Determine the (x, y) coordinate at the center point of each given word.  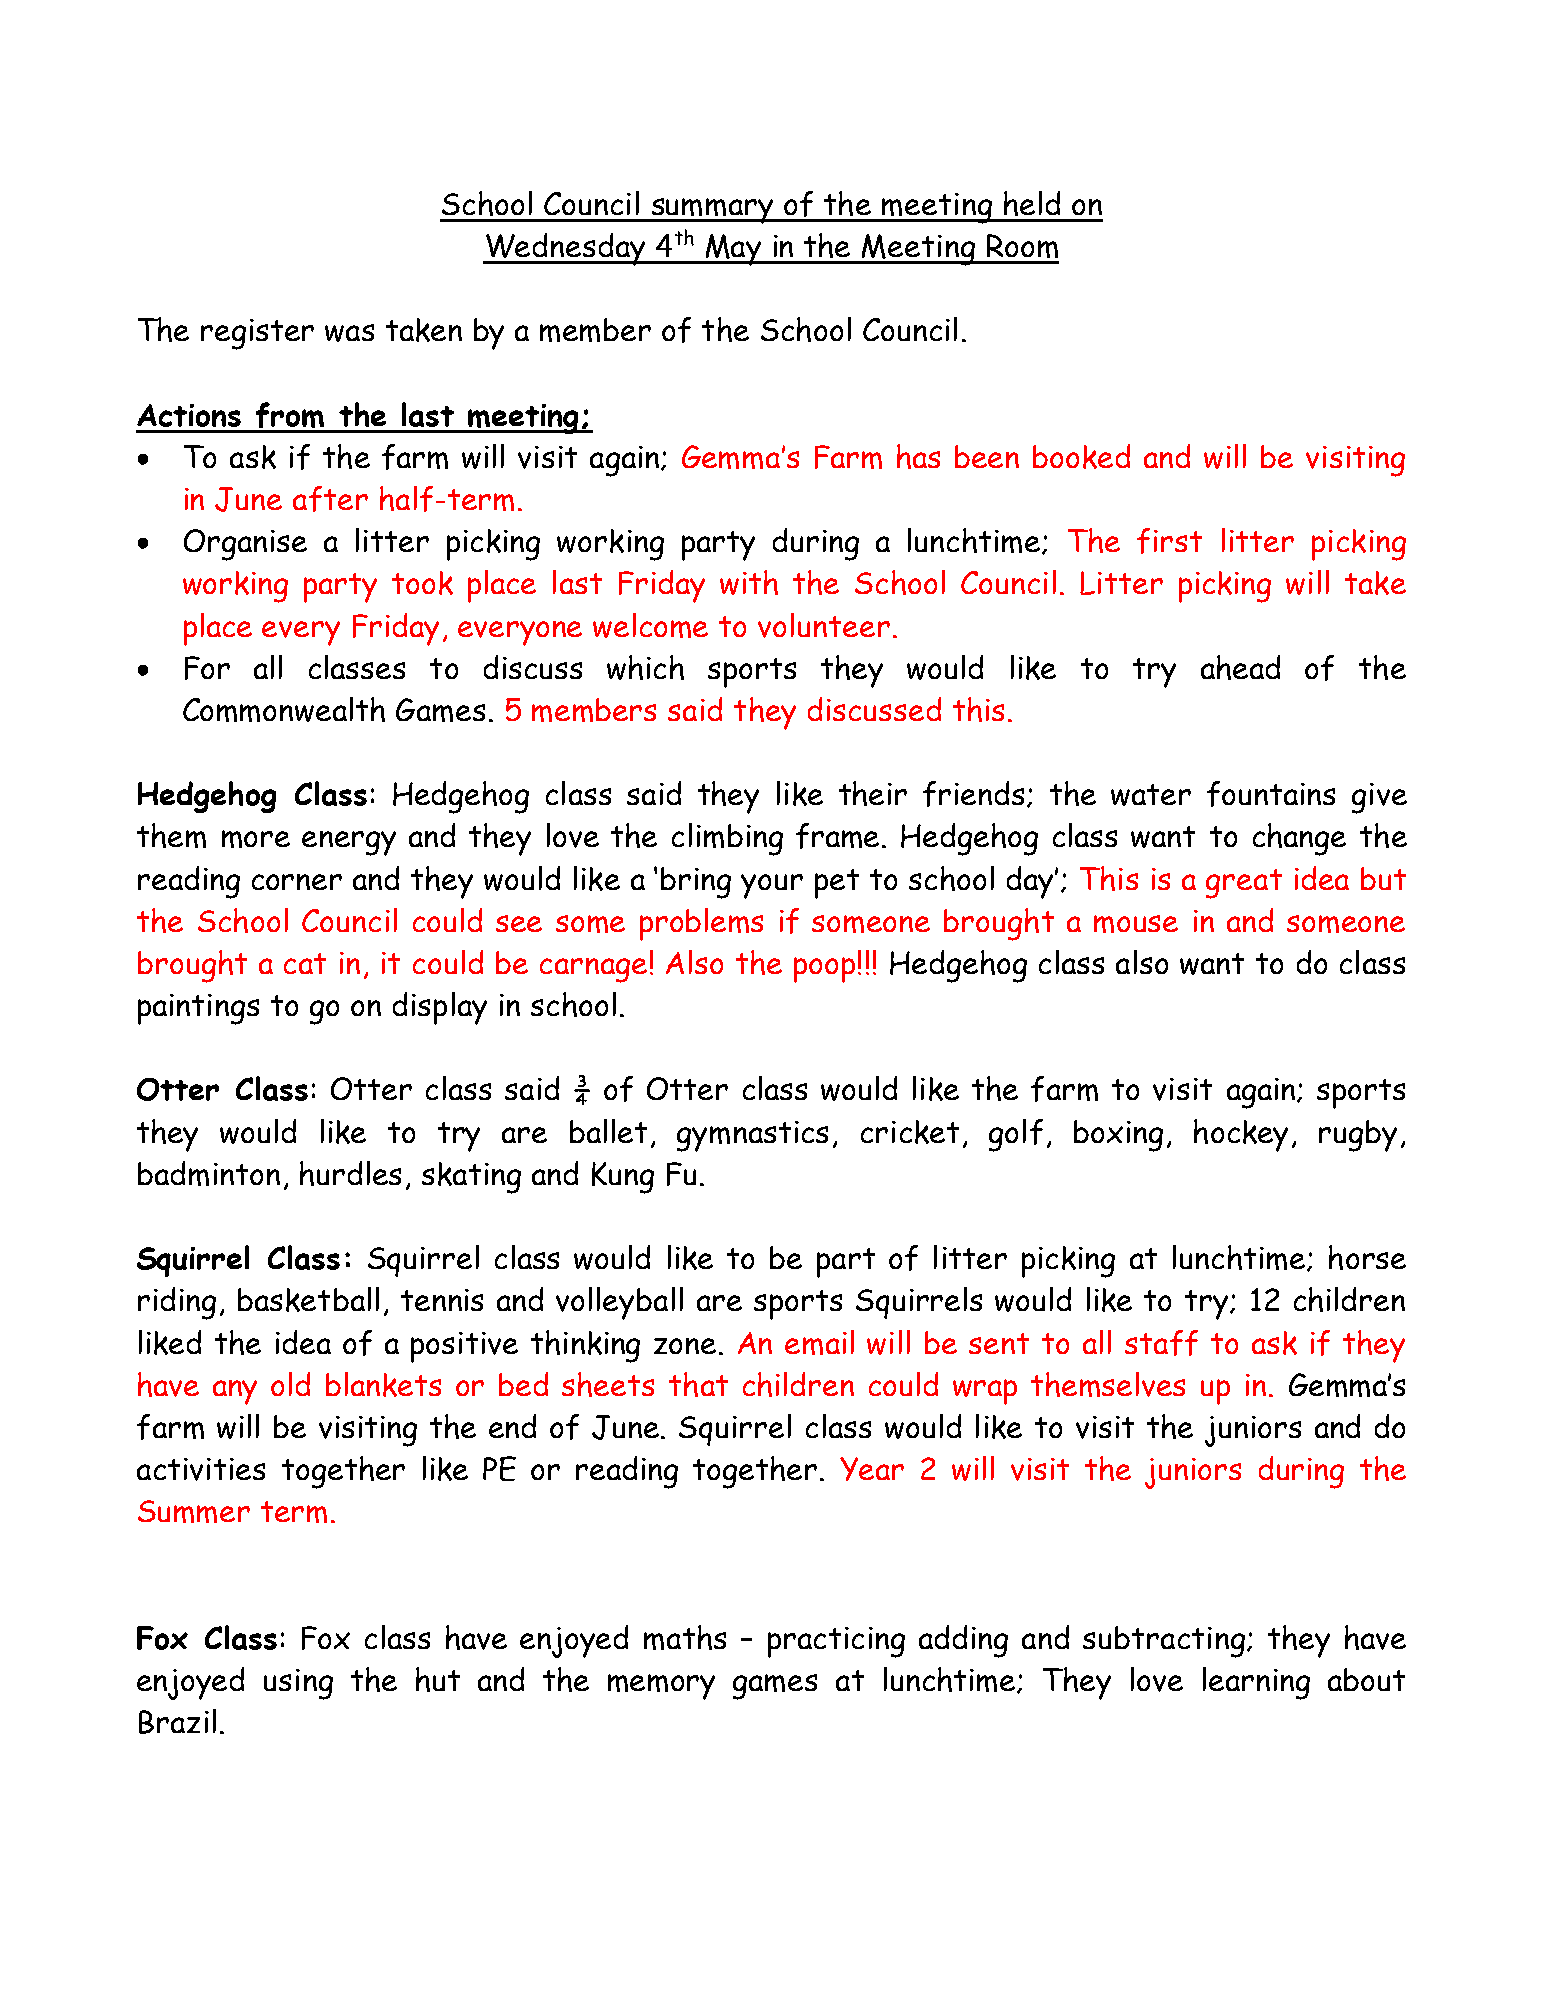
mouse (1136, 924)
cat (305, 963)
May (733, 250)
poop (824, 970)
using (298, 1684)
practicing (836, 1642)
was (349, 333)
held (1032, 203)
